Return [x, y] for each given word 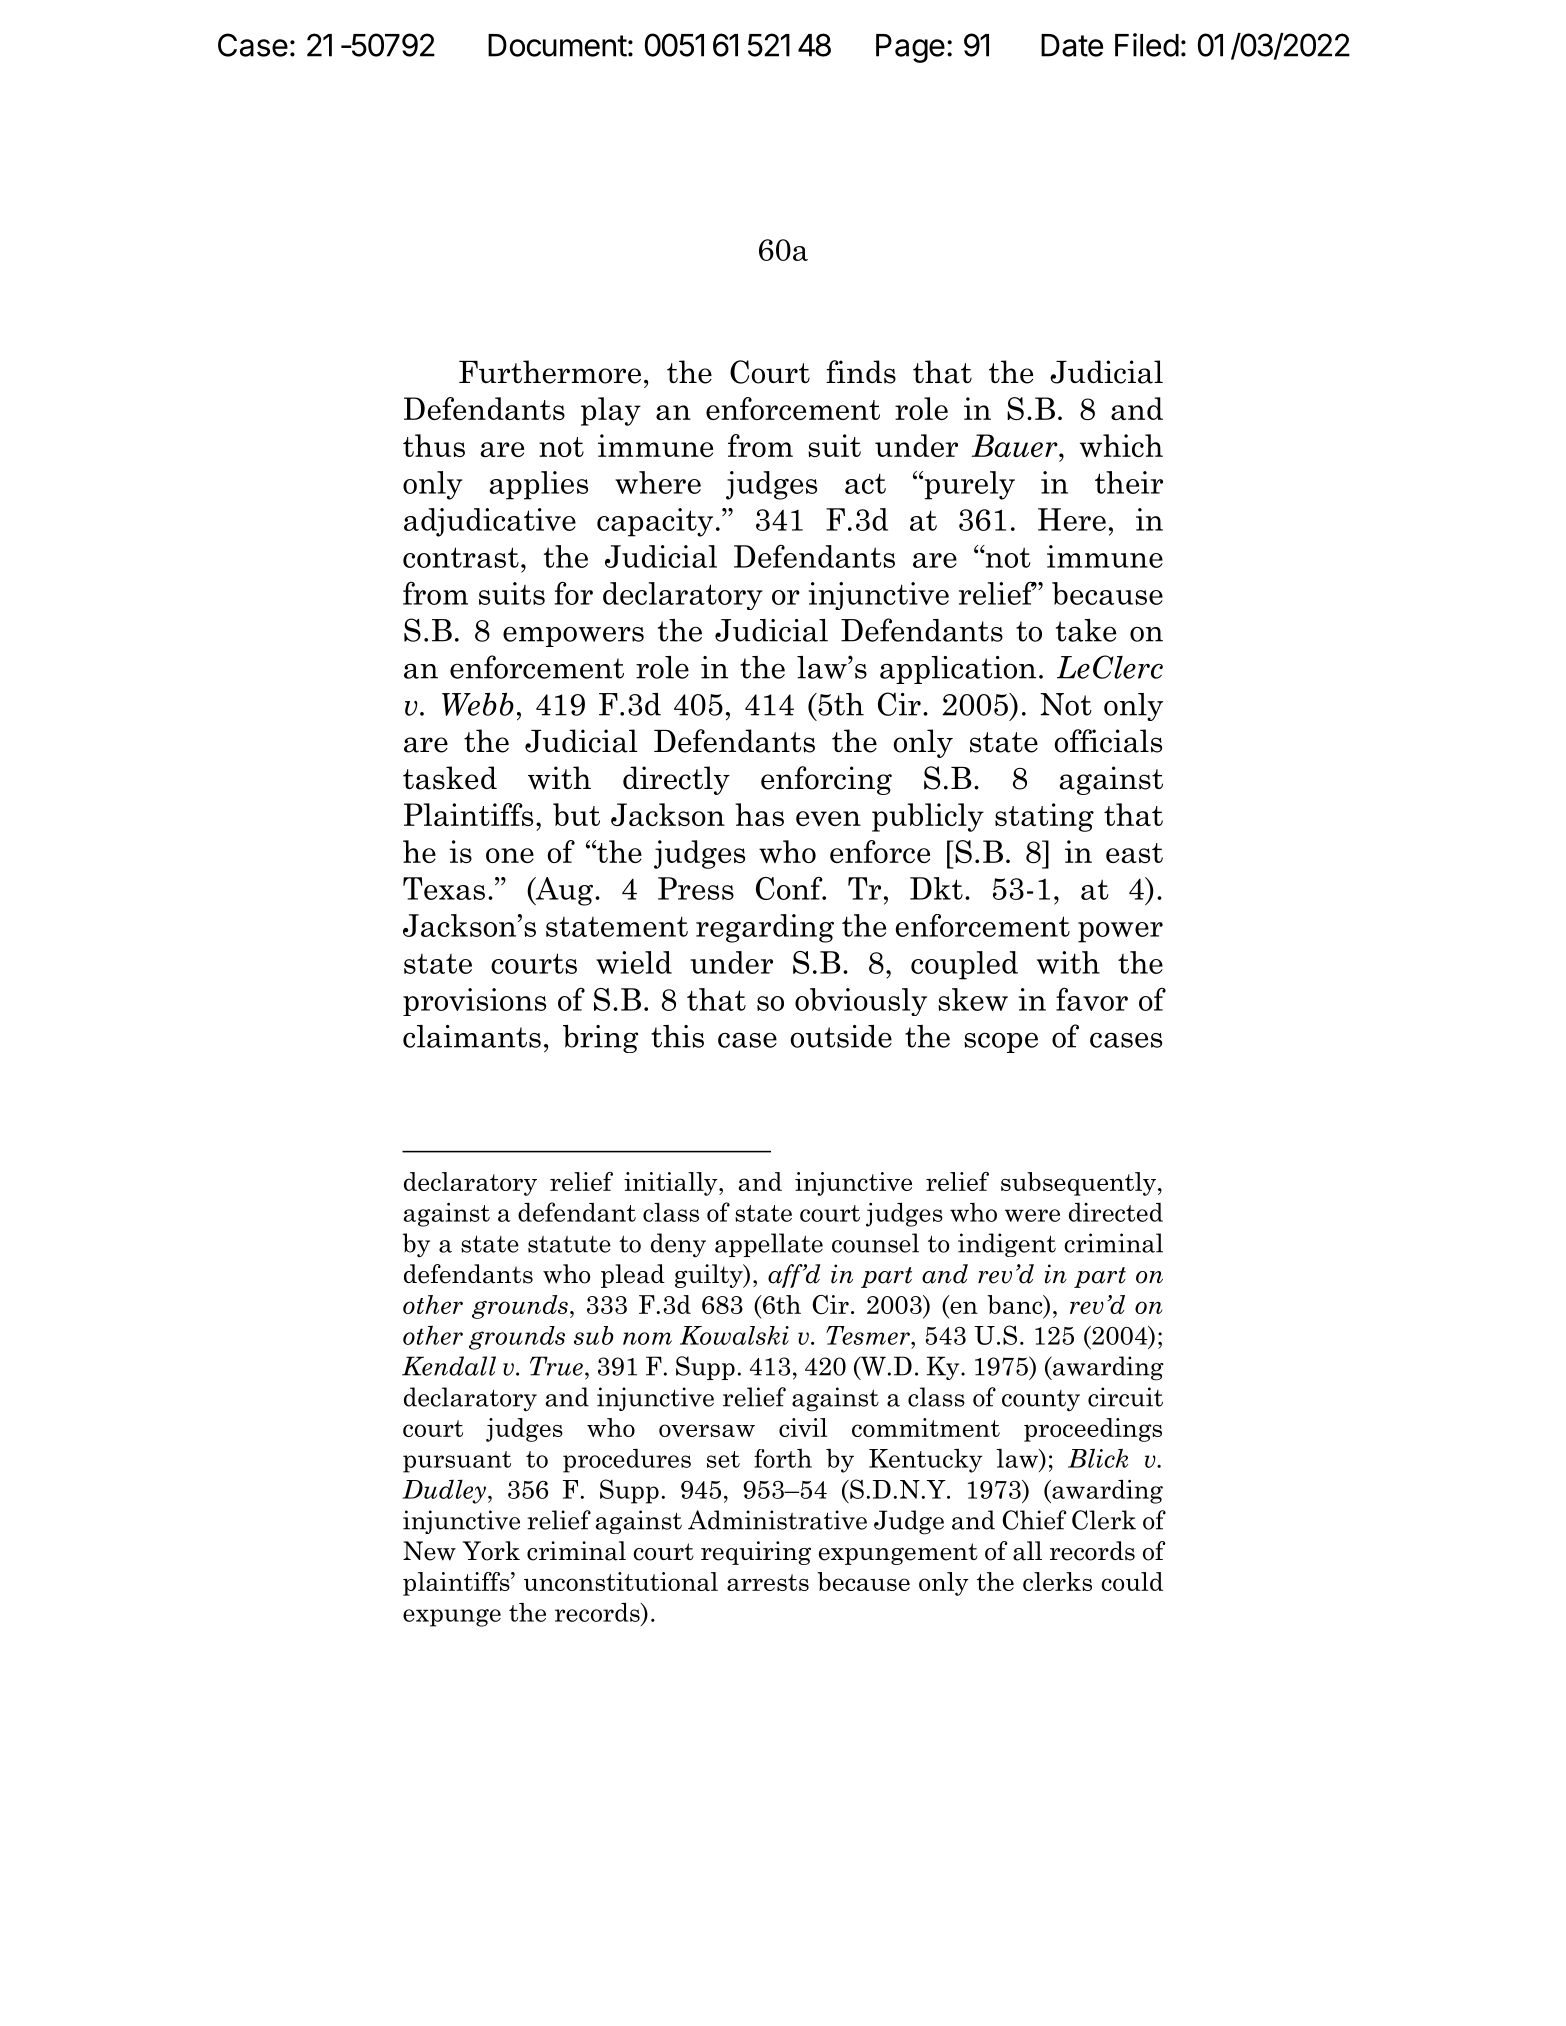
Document [557, 45]
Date [1072, 45]
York [491, 1551]
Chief [1034, 1520]
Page [910, 48]
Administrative [777, 1520]
